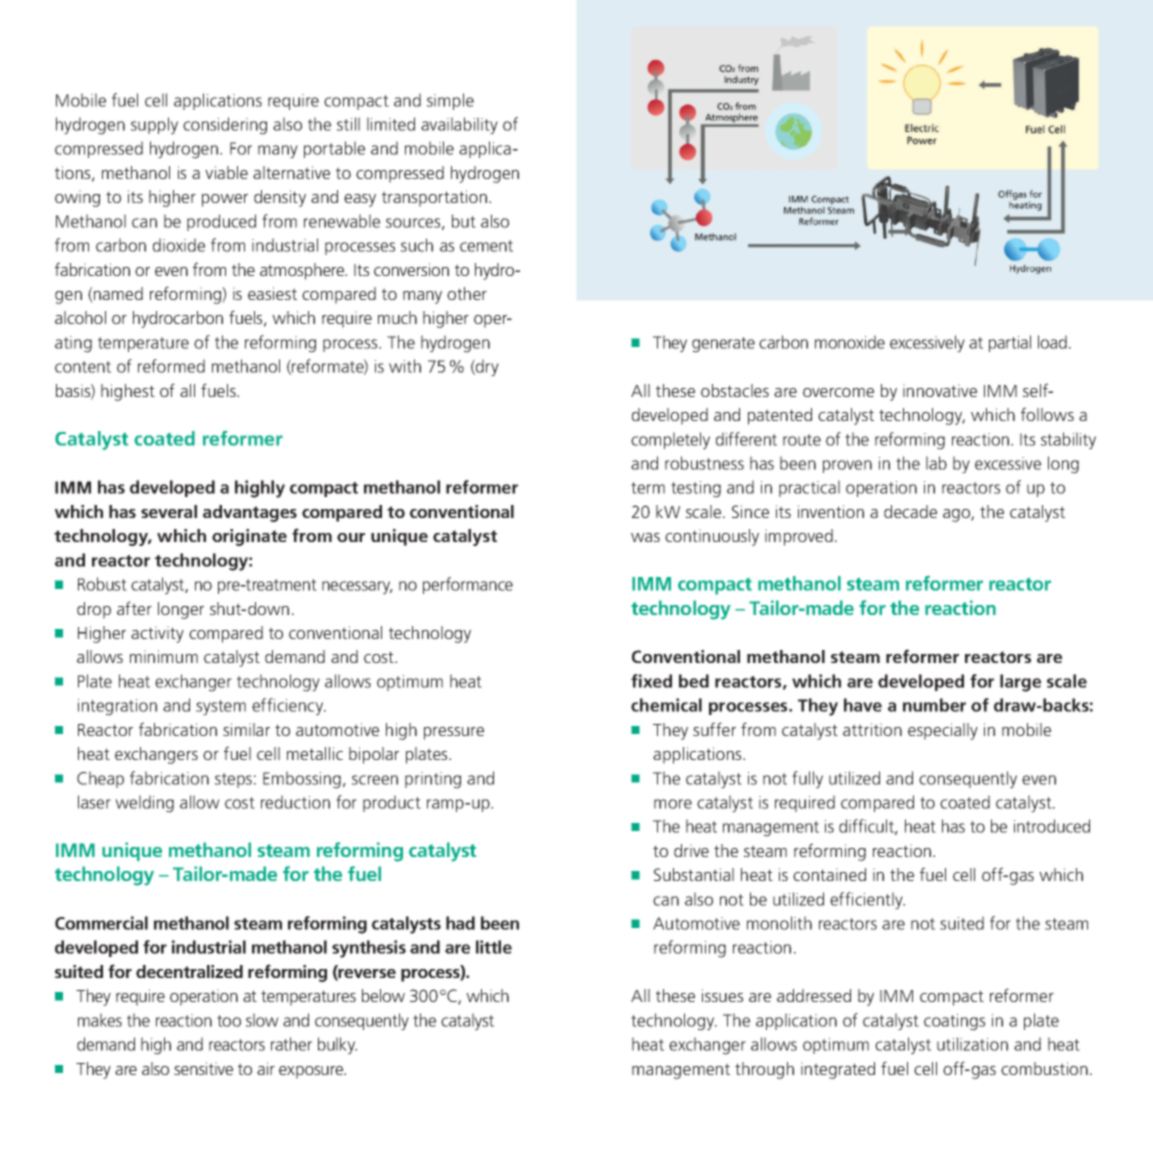 This document has height=1153, width=1153. I want to click on decade, so click(910, 511).
